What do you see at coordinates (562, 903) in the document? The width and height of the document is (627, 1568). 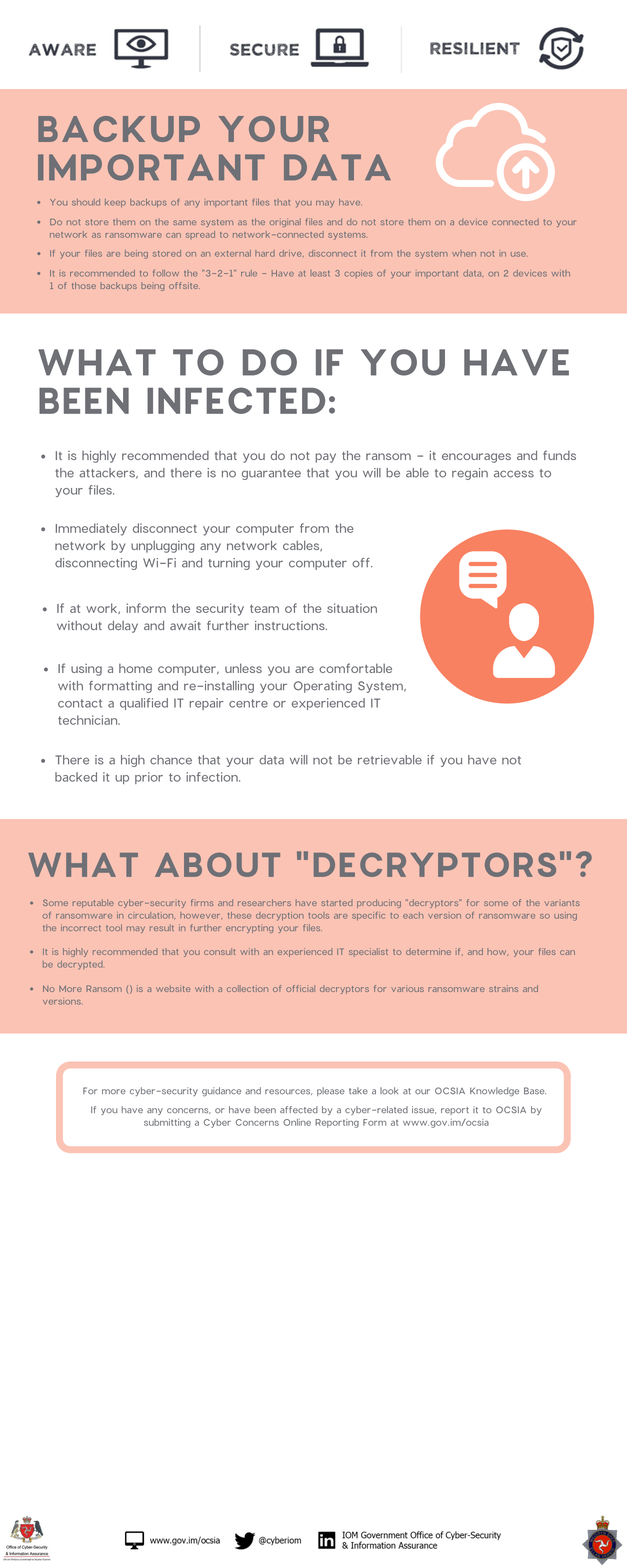 I see `variants` at bounding box center [562, 903].
